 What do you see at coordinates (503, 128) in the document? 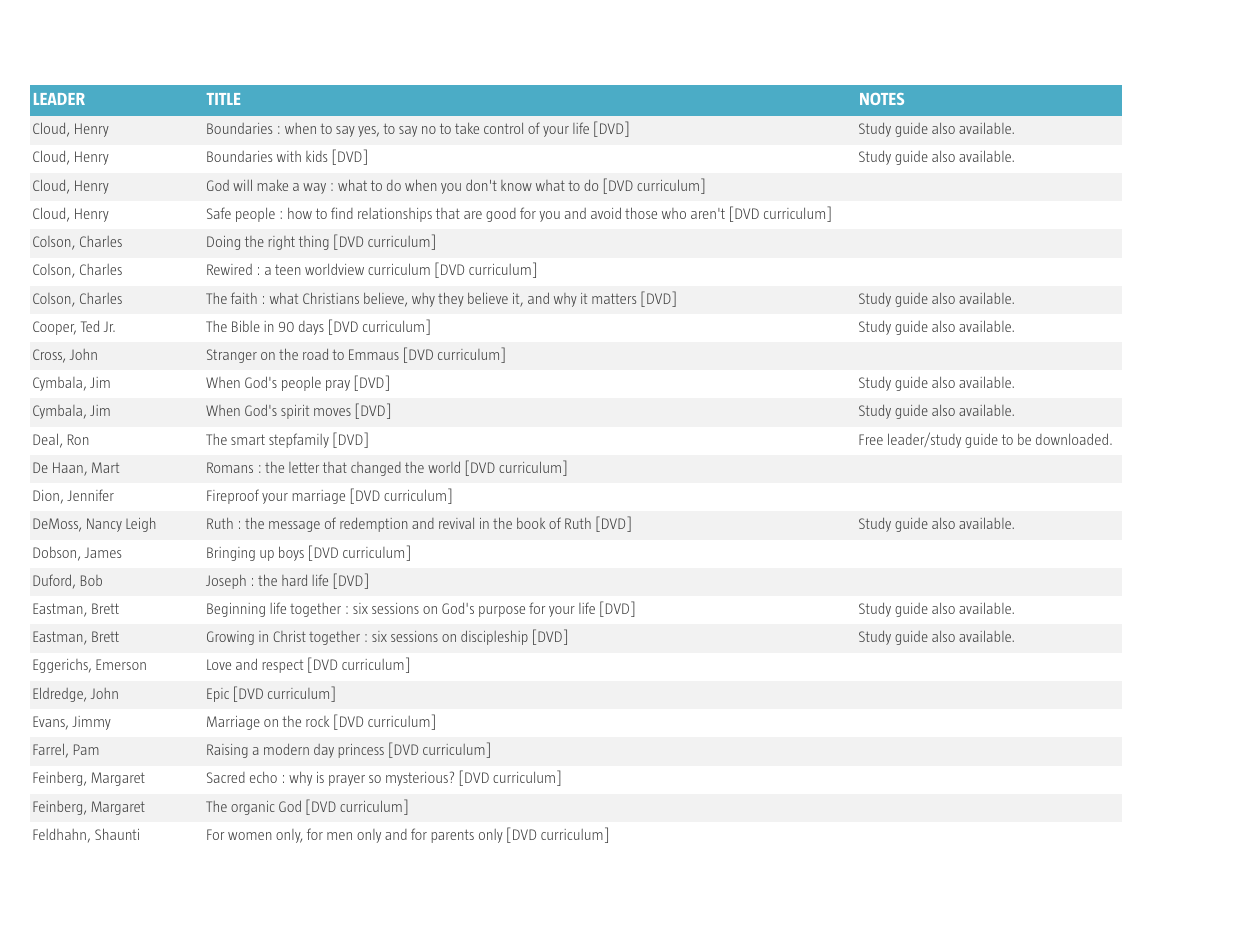
I see `control` at bounding box center [503, 128].
